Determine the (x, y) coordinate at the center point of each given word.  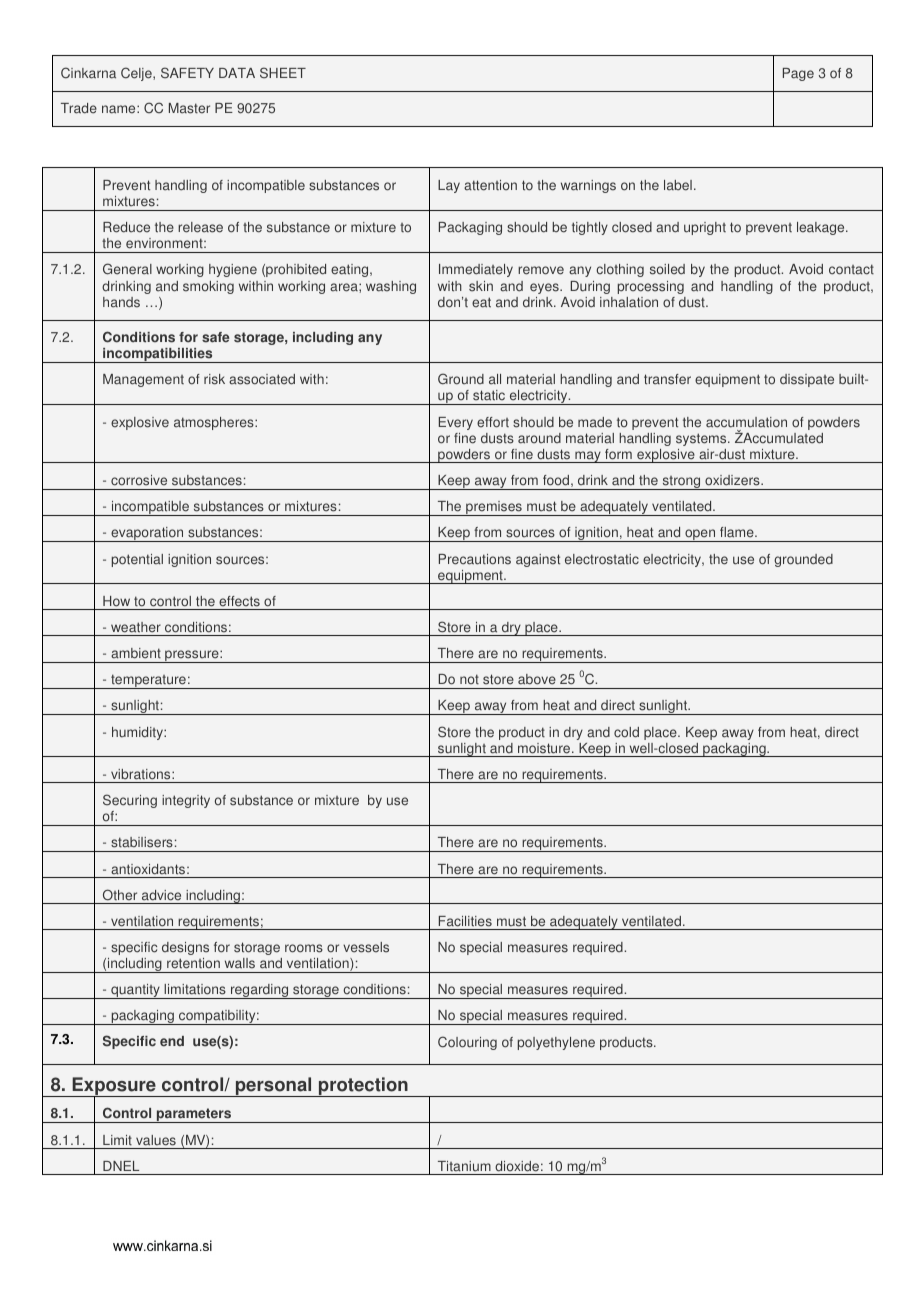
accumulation (746, 422)
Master (189, 108)
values (156, 1140)
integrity (186, 801)
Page (798, 74)
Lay (449, 186)
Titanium (464, 1166)
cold (626, 732)
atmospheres (215, 423)
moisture (545, 748)
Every (456, 423)
